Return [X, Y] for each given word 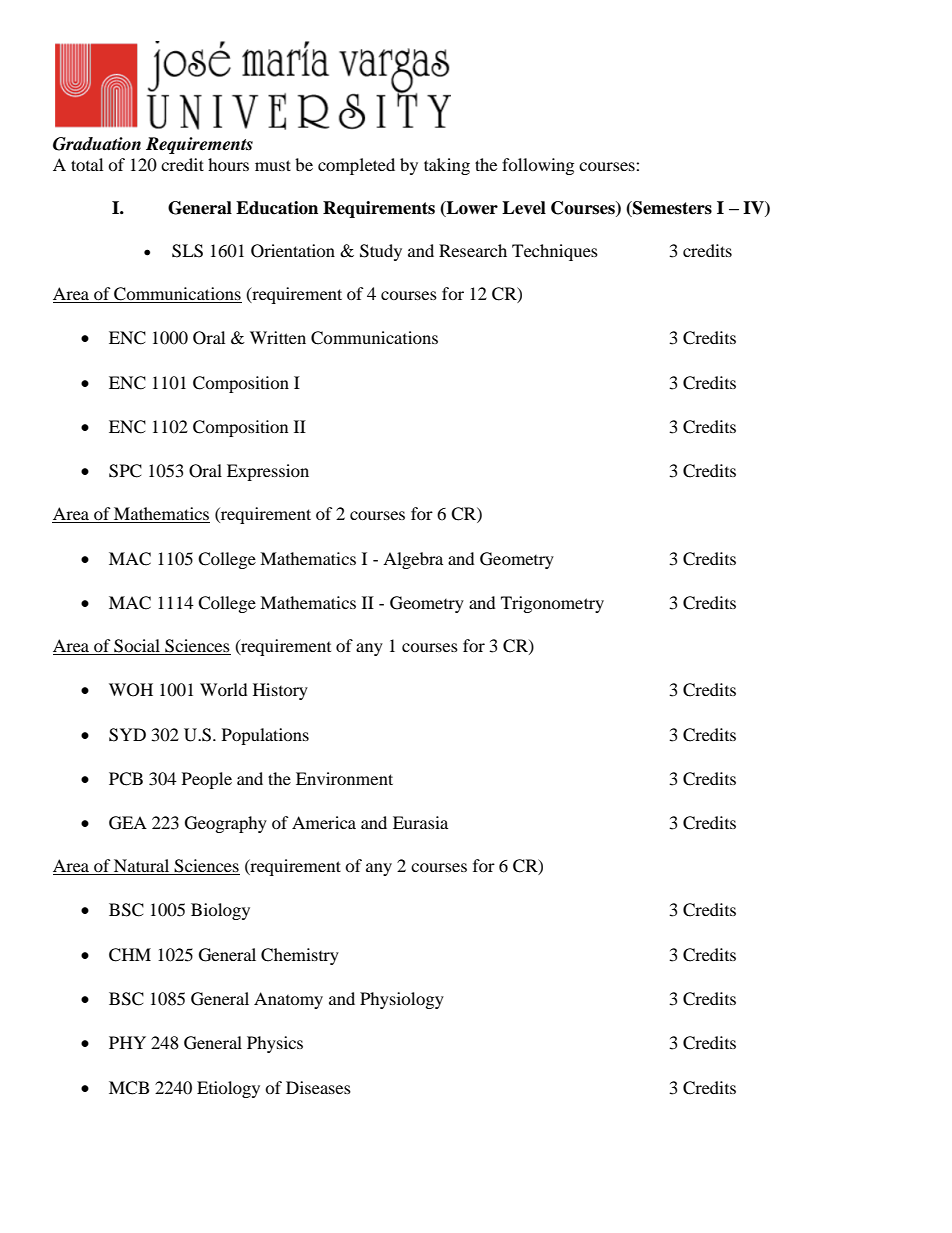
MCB [129, 1088]
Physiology [402, 1000]
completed [356, 166]
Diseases [318, 1087]
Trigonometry [552, 604]
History [280, 691]
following [538, 166]
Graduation [97, 144]
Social [137, 646]
